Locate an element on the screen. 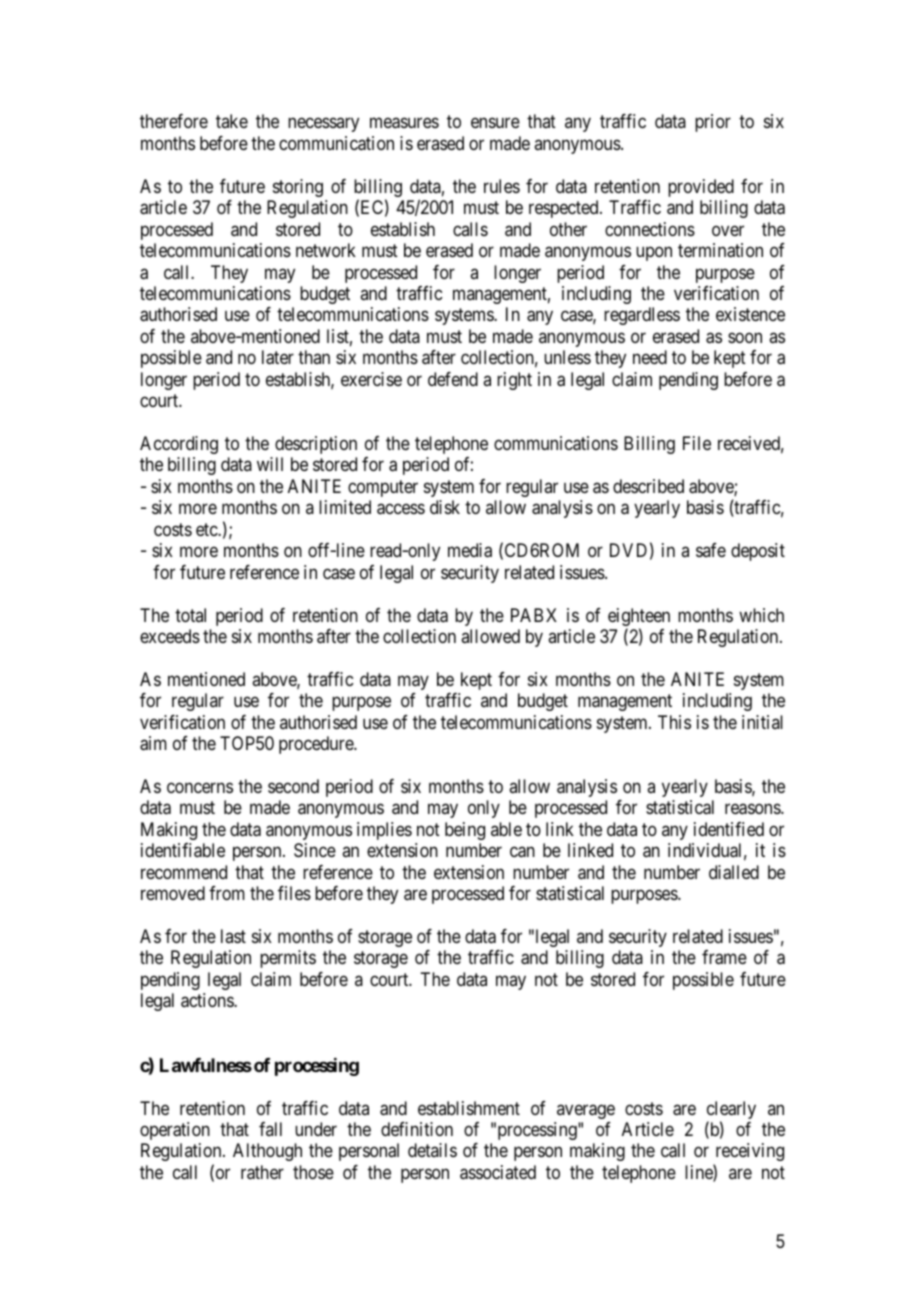  rules is located at coordinates (502, 186).
